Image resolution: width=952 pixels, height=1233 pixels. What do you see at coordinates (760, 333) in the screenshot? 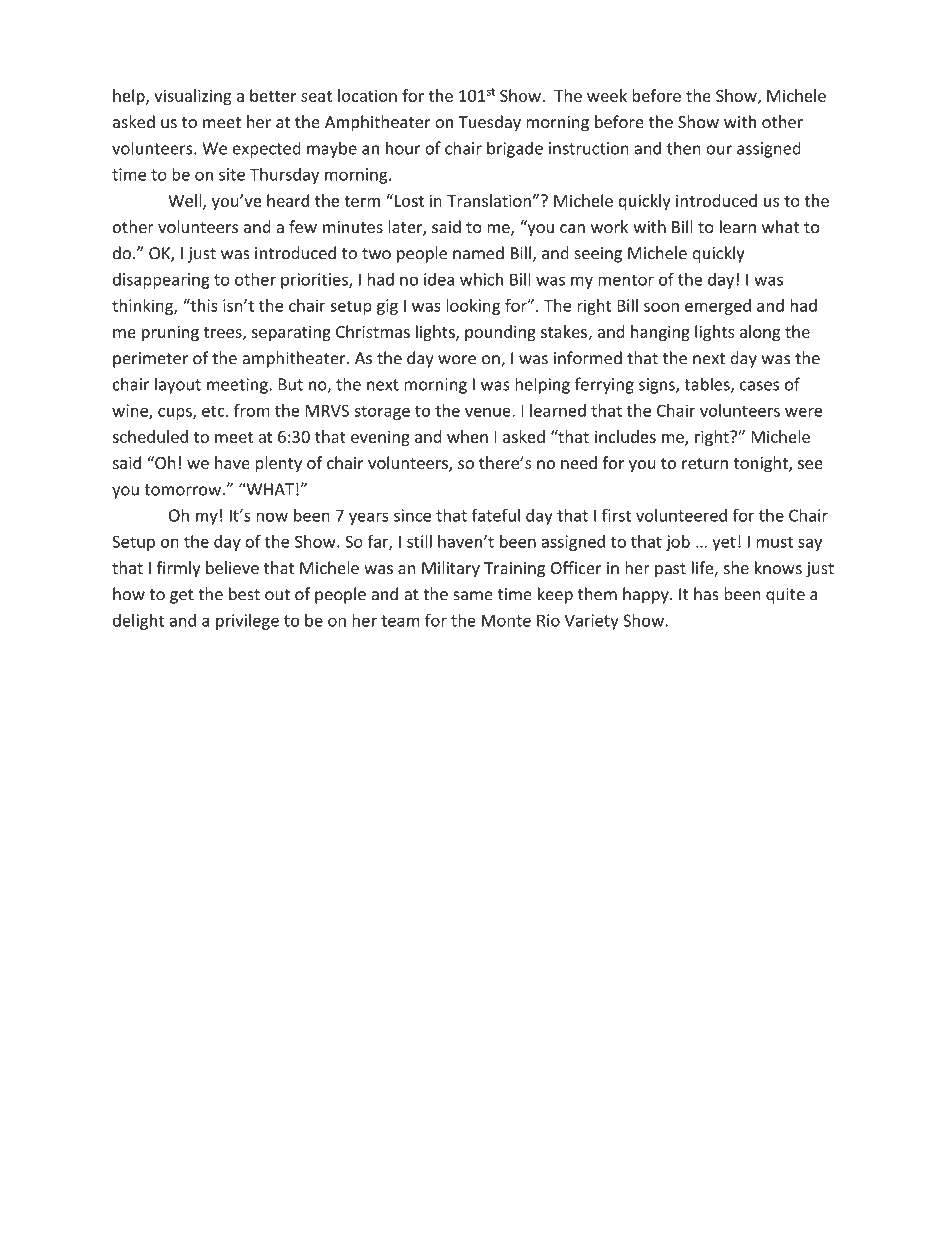
I see `along` at bounding box center [760, 333].
